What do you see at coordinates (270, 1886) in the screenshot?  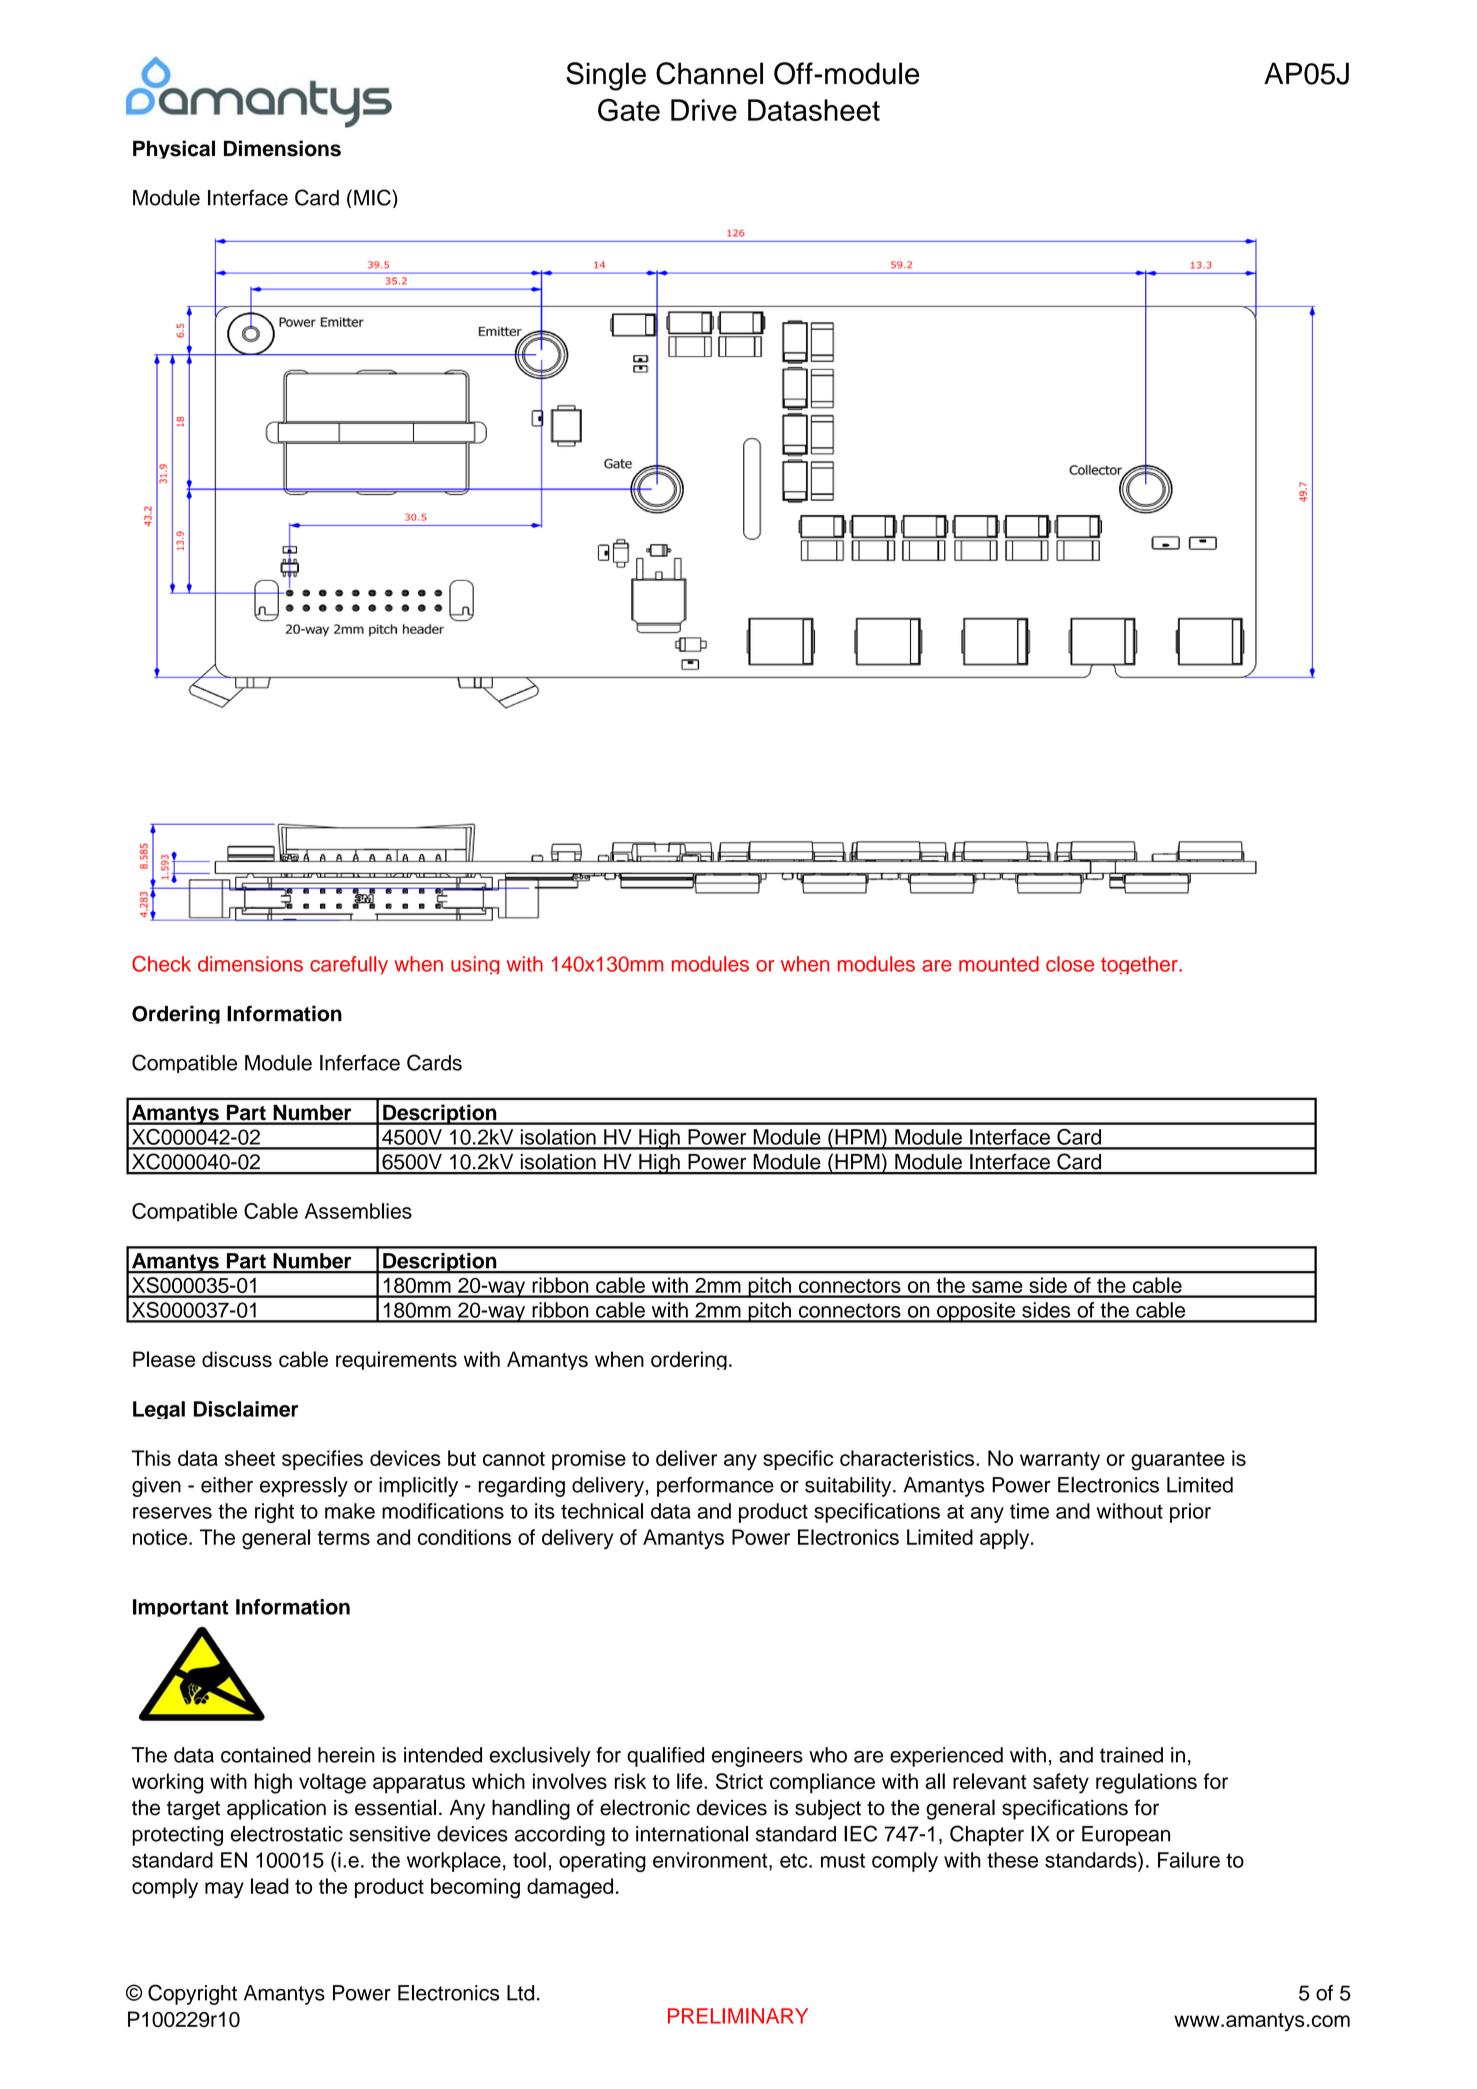 I see `lead` at bounding box center [270, 1886].
